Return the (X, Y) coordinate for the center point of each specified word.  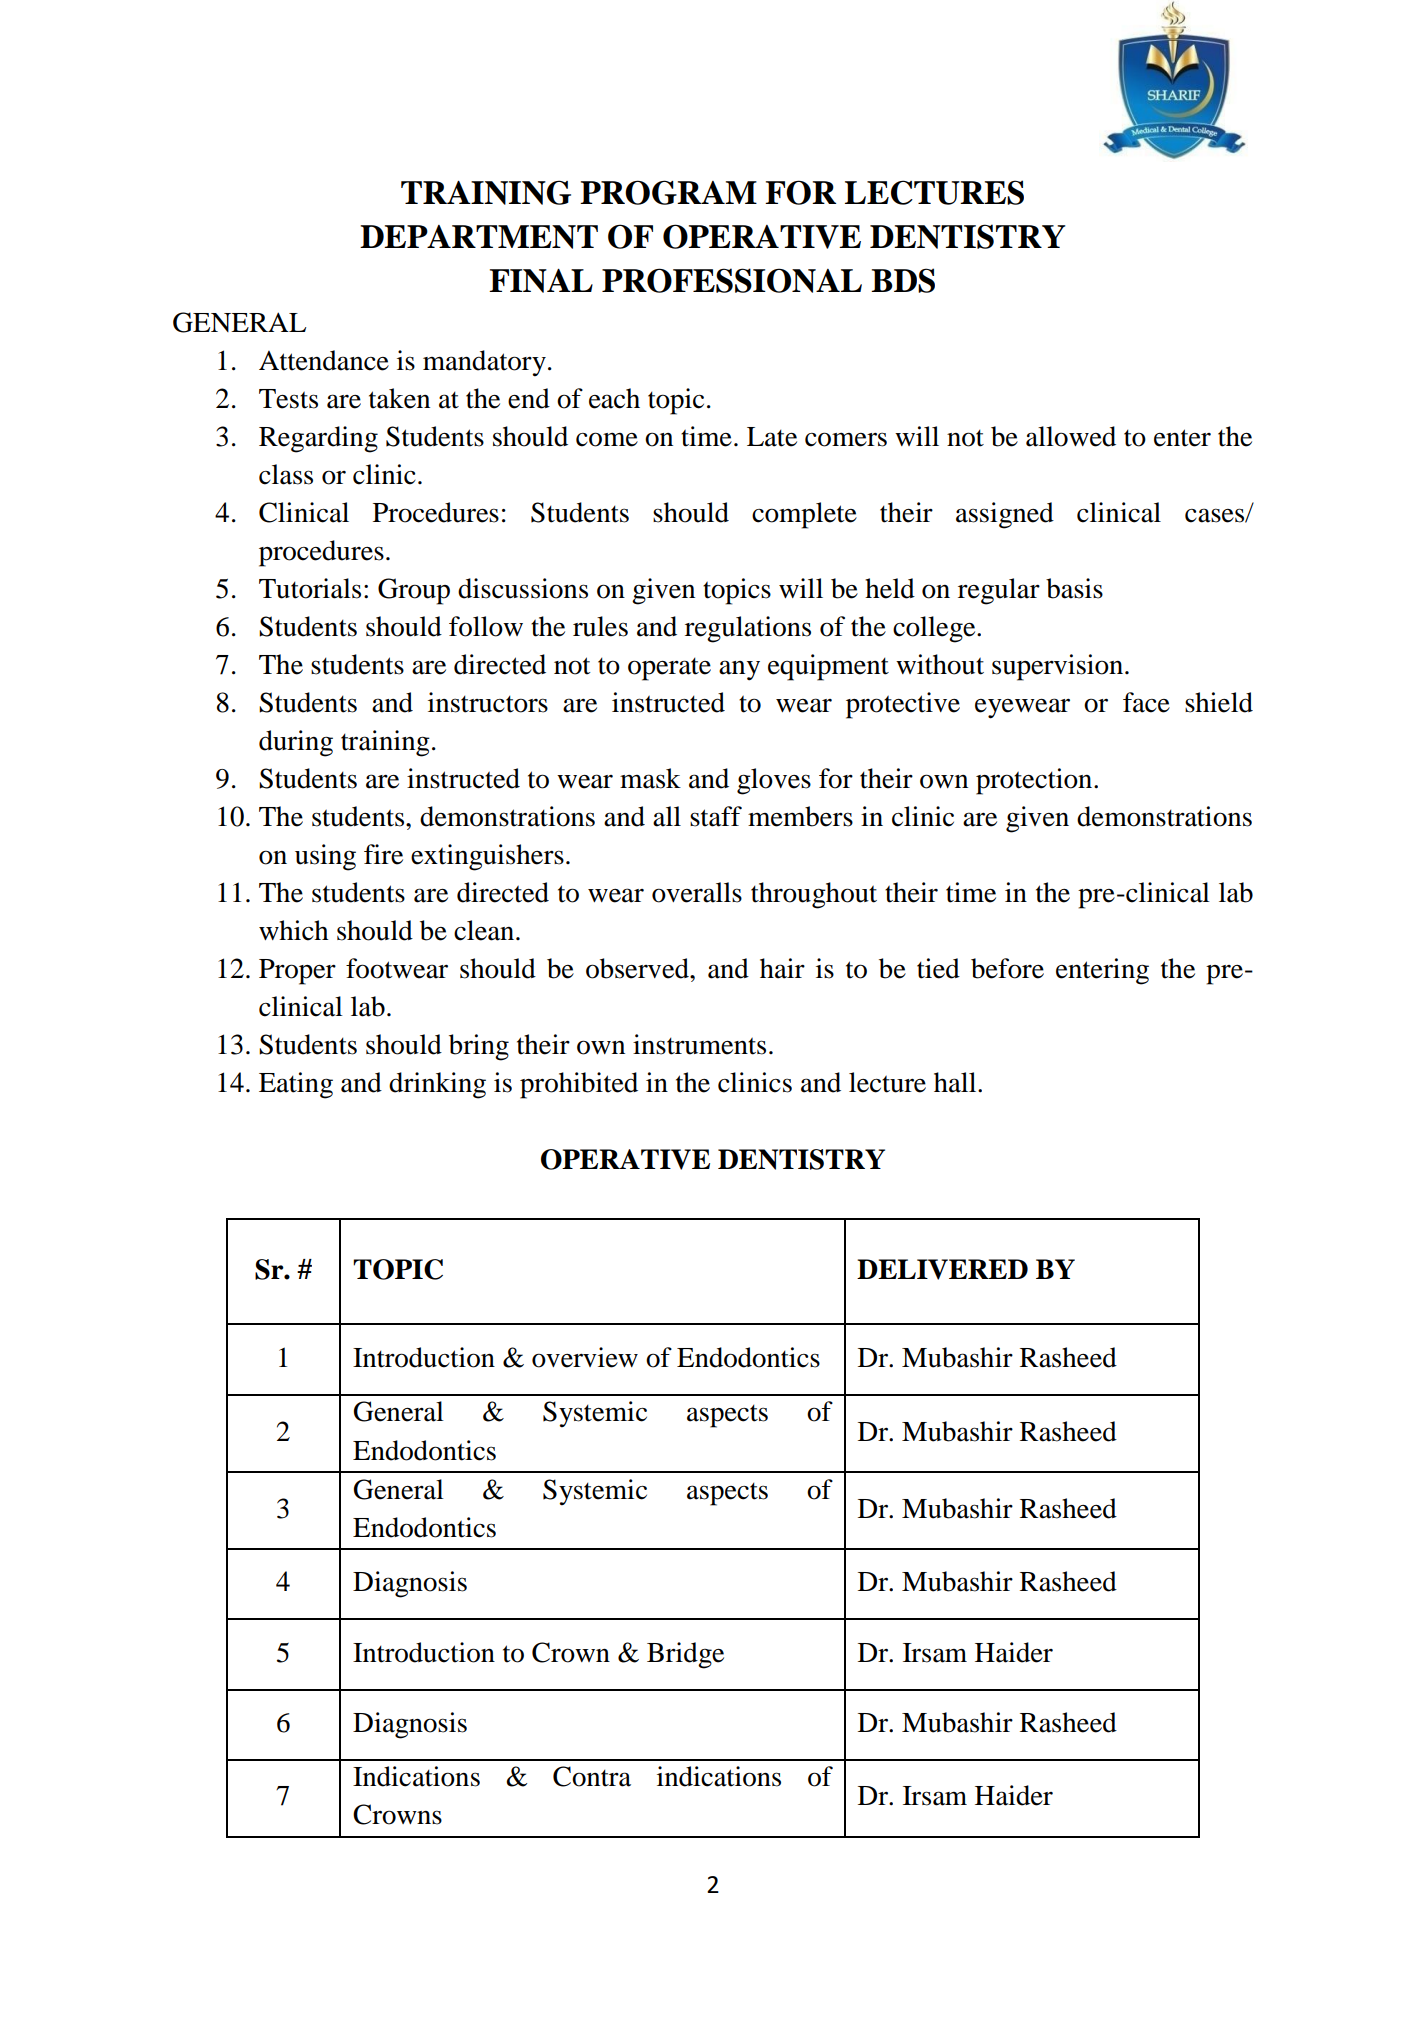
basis (1074, 588)
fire (383, 854)
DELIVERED (942, 1269)
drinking (437, 1085)
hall (956, 1082)
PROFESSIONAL (732, 280)
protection (1035, 781)
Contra (592, 1776)
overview (585, 1357)
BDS (903, 280)
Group (414, 591)
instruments (699, 1044)
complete (804, 515)
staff (716, 816)
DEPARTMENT (479, 237)
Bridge (685, 1655)
